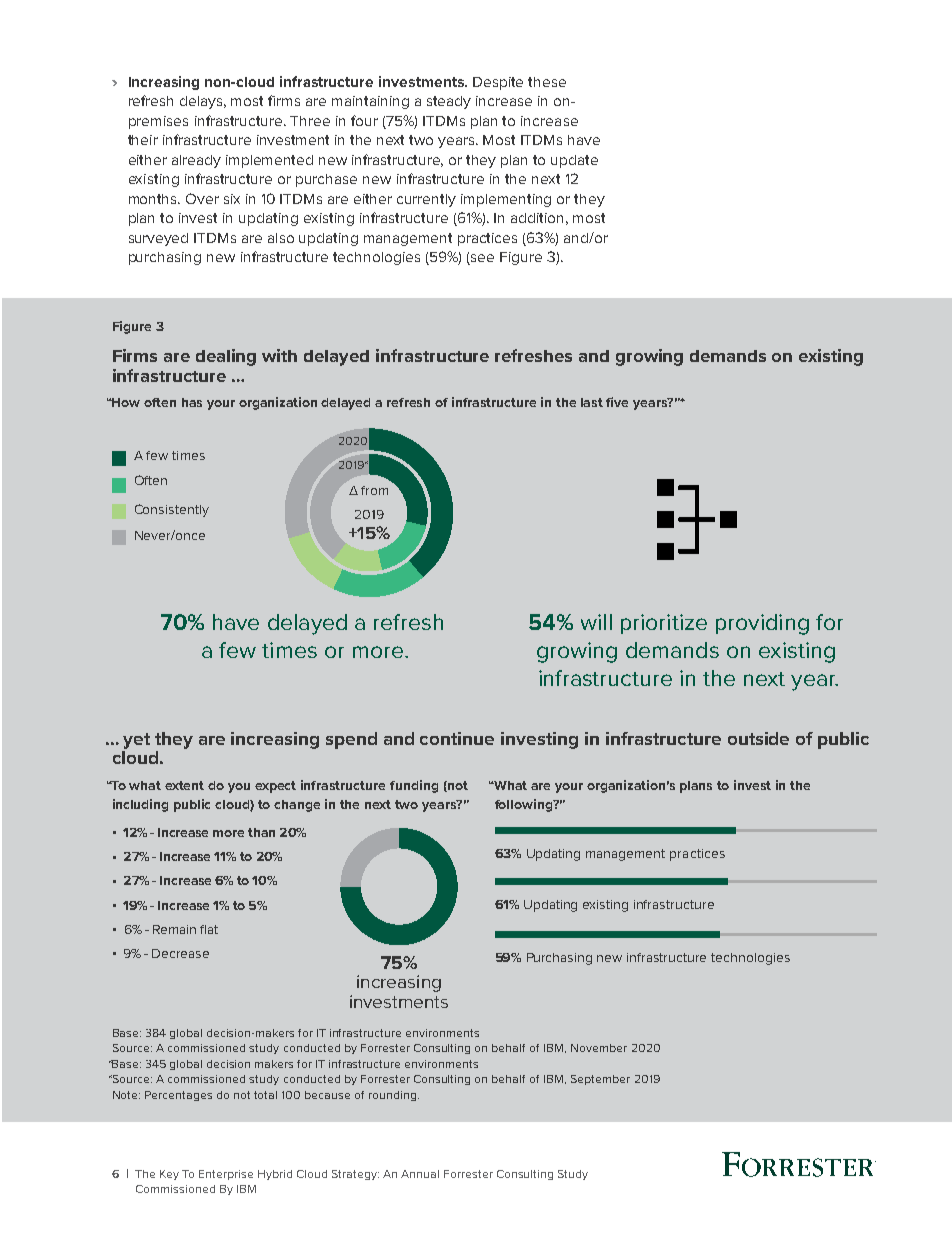  I want to click on Consistently, so click(172, 510).
